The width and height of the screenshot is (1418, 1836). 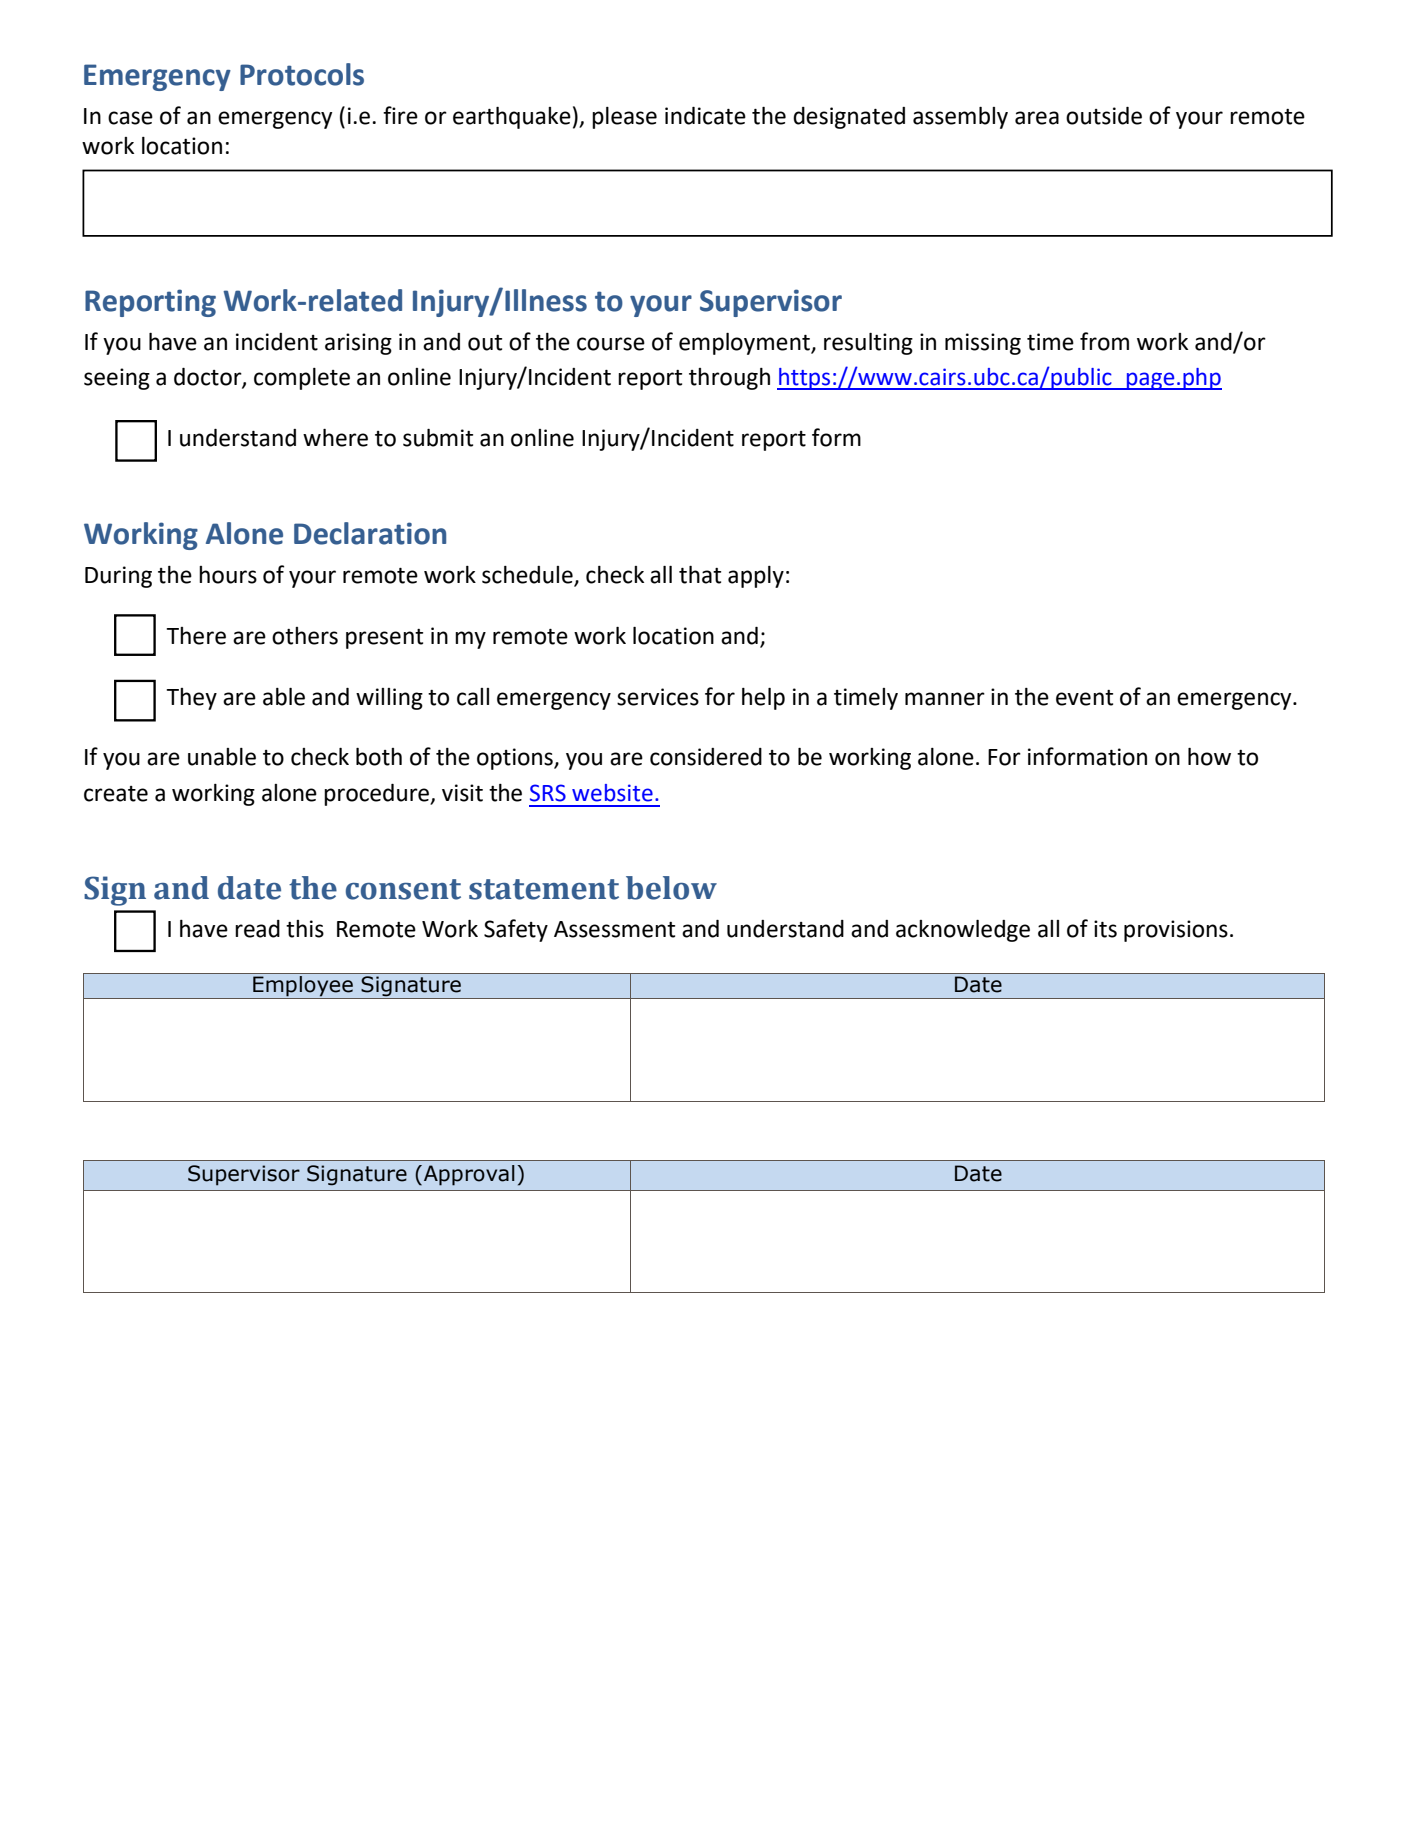 What do you see at coordinates (1104, 116) in the screenshot?
I see `outside` at bounding box center [1104, 116].
